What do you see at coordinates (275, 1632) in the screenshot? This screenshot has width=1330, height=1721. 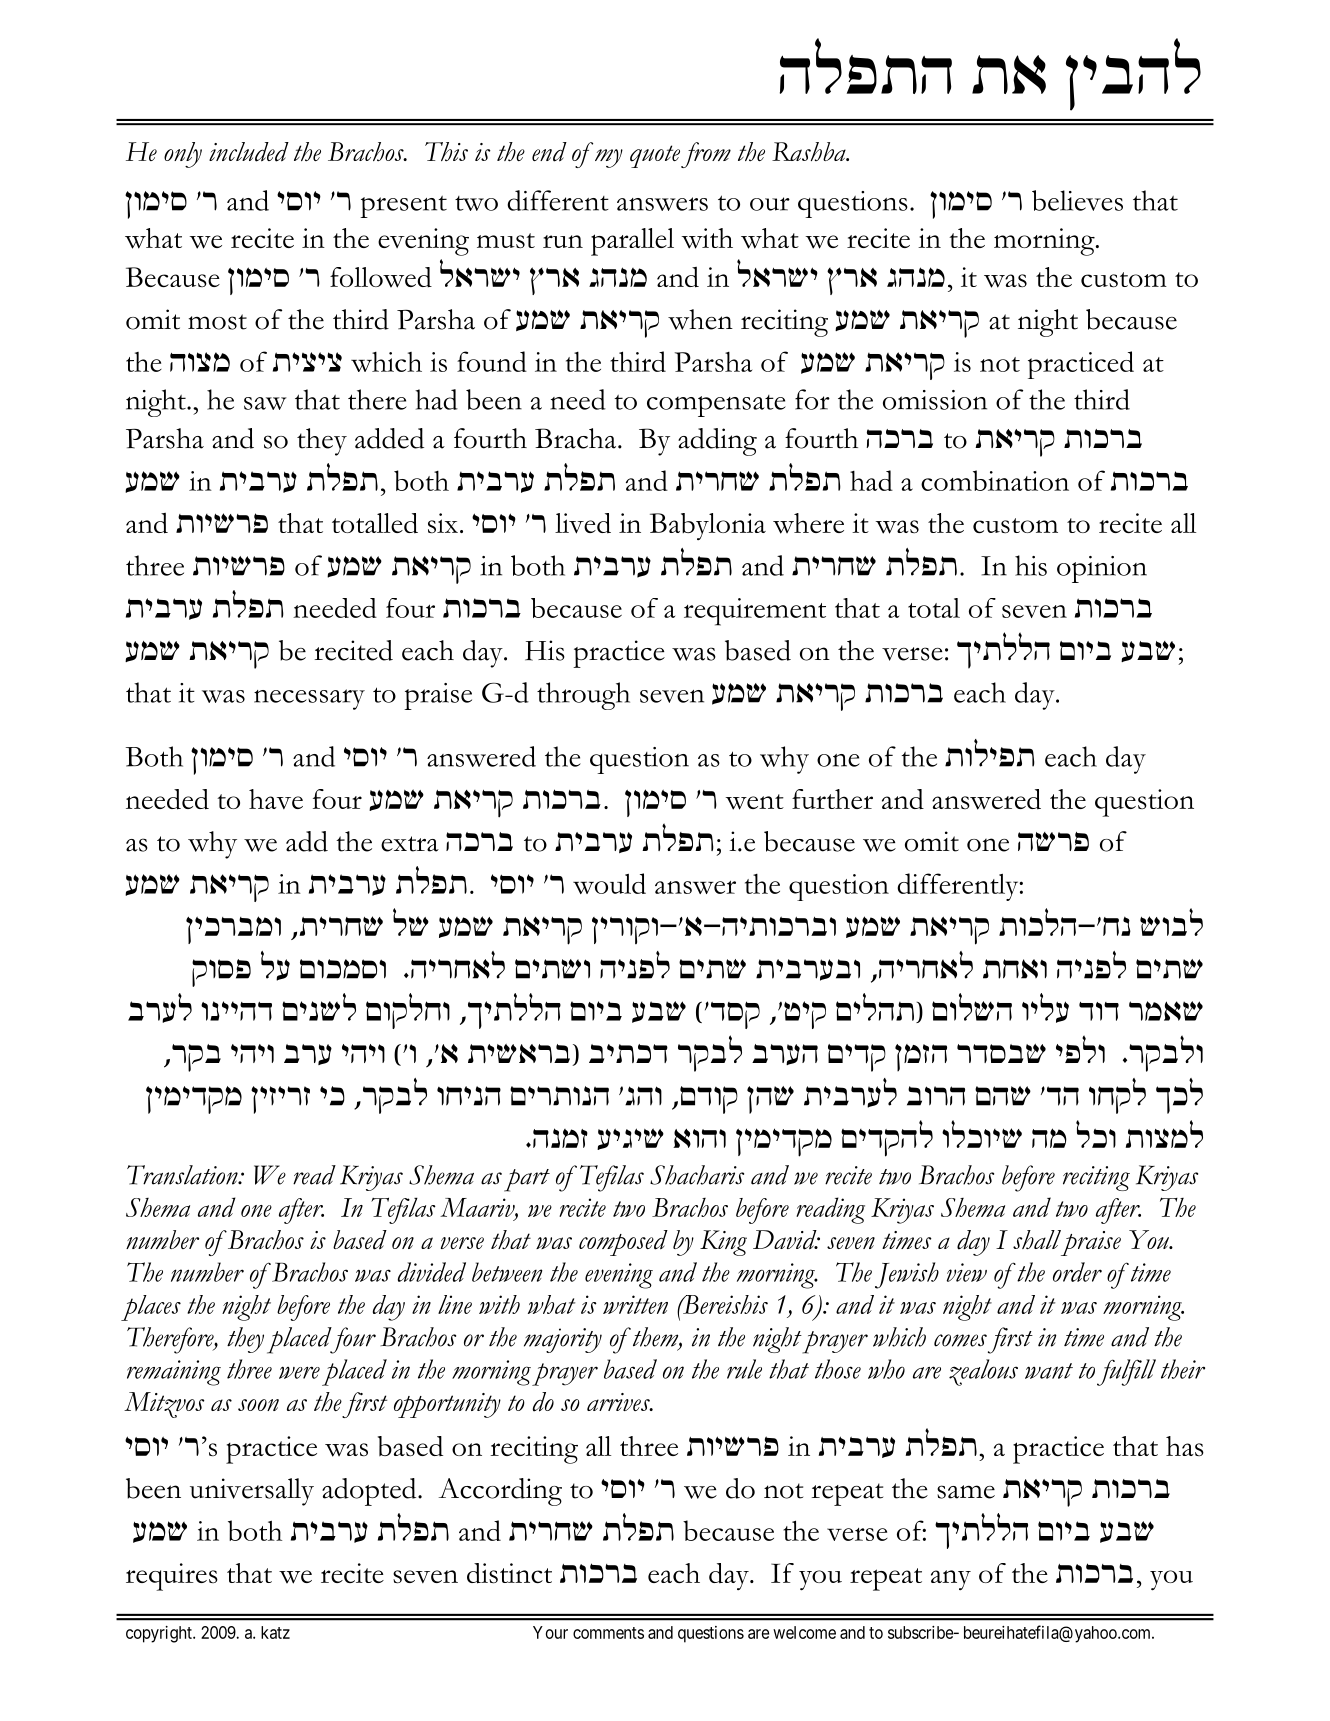 I see `katz` at bounding box center [275, 1632].
